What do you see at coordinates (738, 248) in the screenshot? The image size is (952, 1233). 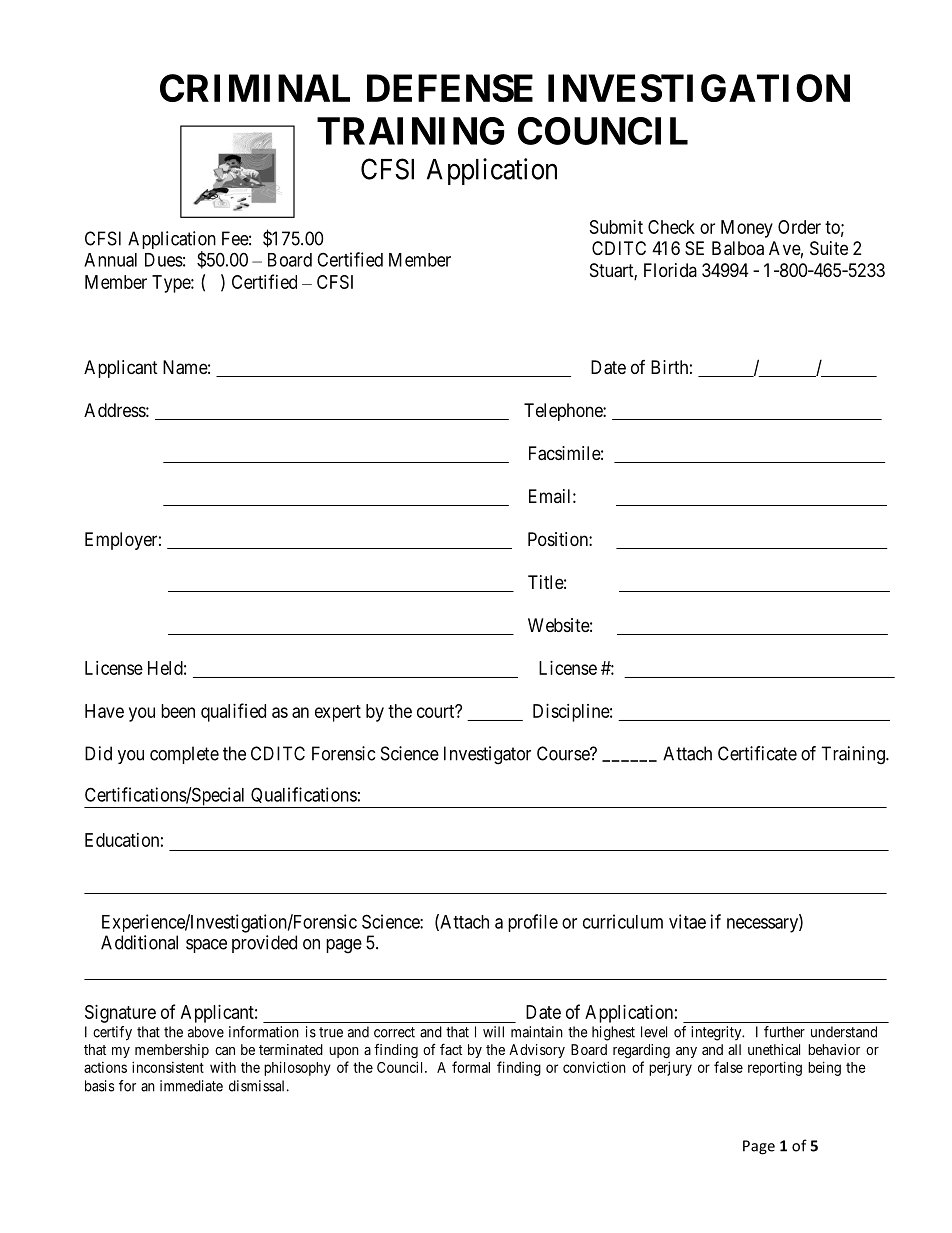 I see `Balboa` at bounding box center [738, 248].
